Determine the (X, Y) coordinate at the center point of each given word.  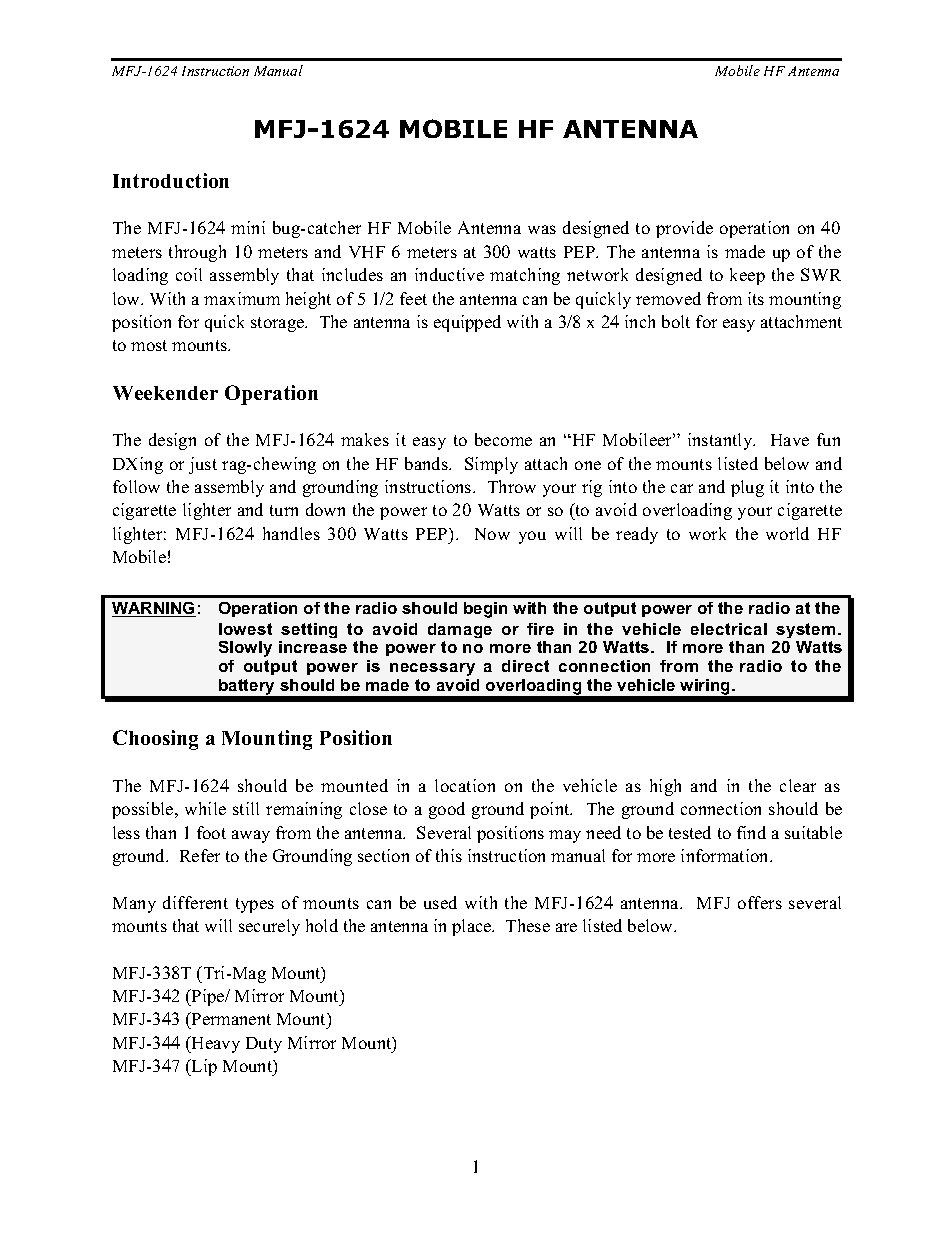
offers (760, 902)
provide (684, 229)
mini (248, 227)
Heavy (215, 1044)
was (542, 229)
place (473, 927)
